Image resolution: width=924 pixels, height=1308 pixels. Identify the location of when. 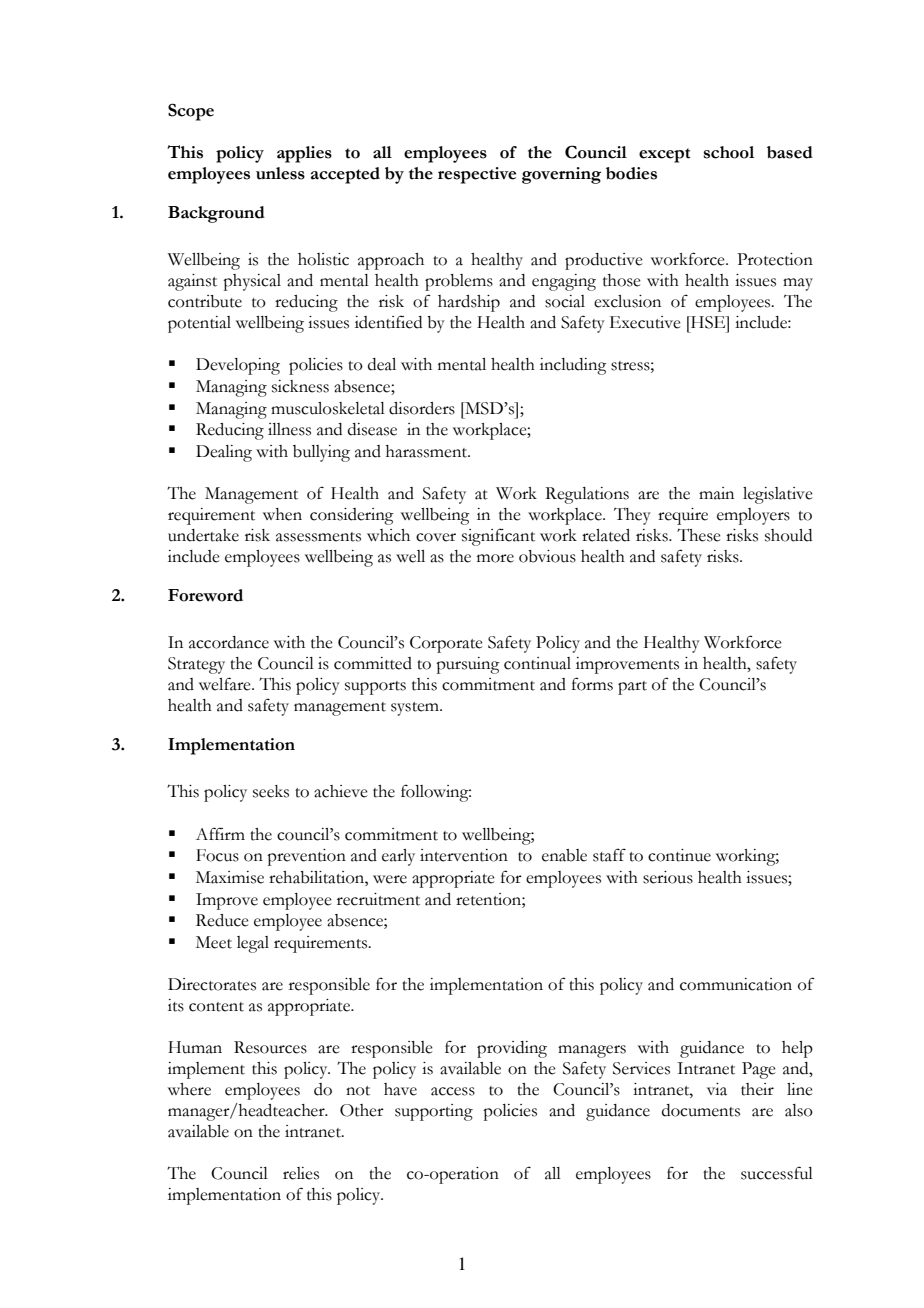
(282, 514).
